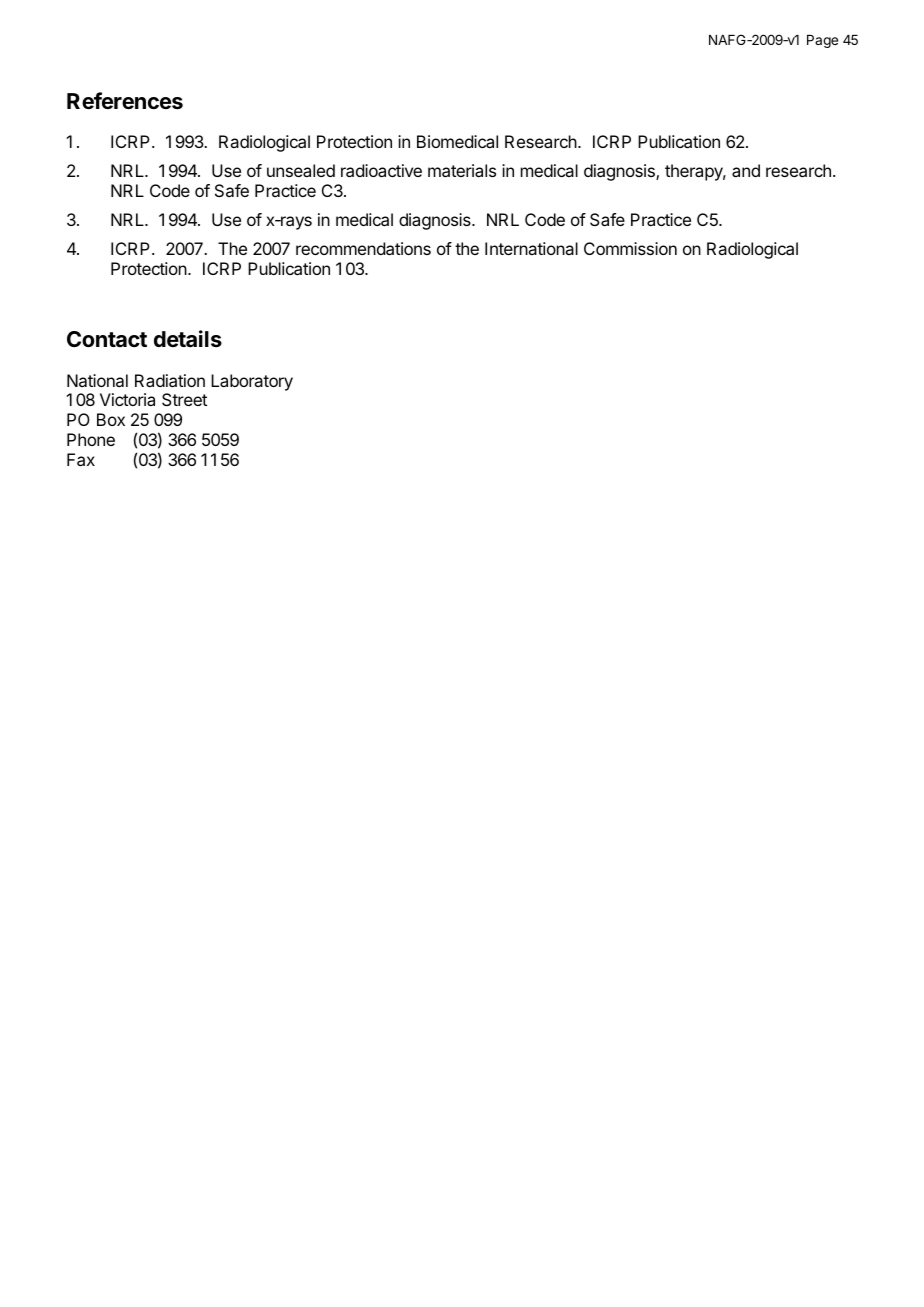  Describe the element at coordinates (125, 101) in the screenshot. I see `References` at that location.
